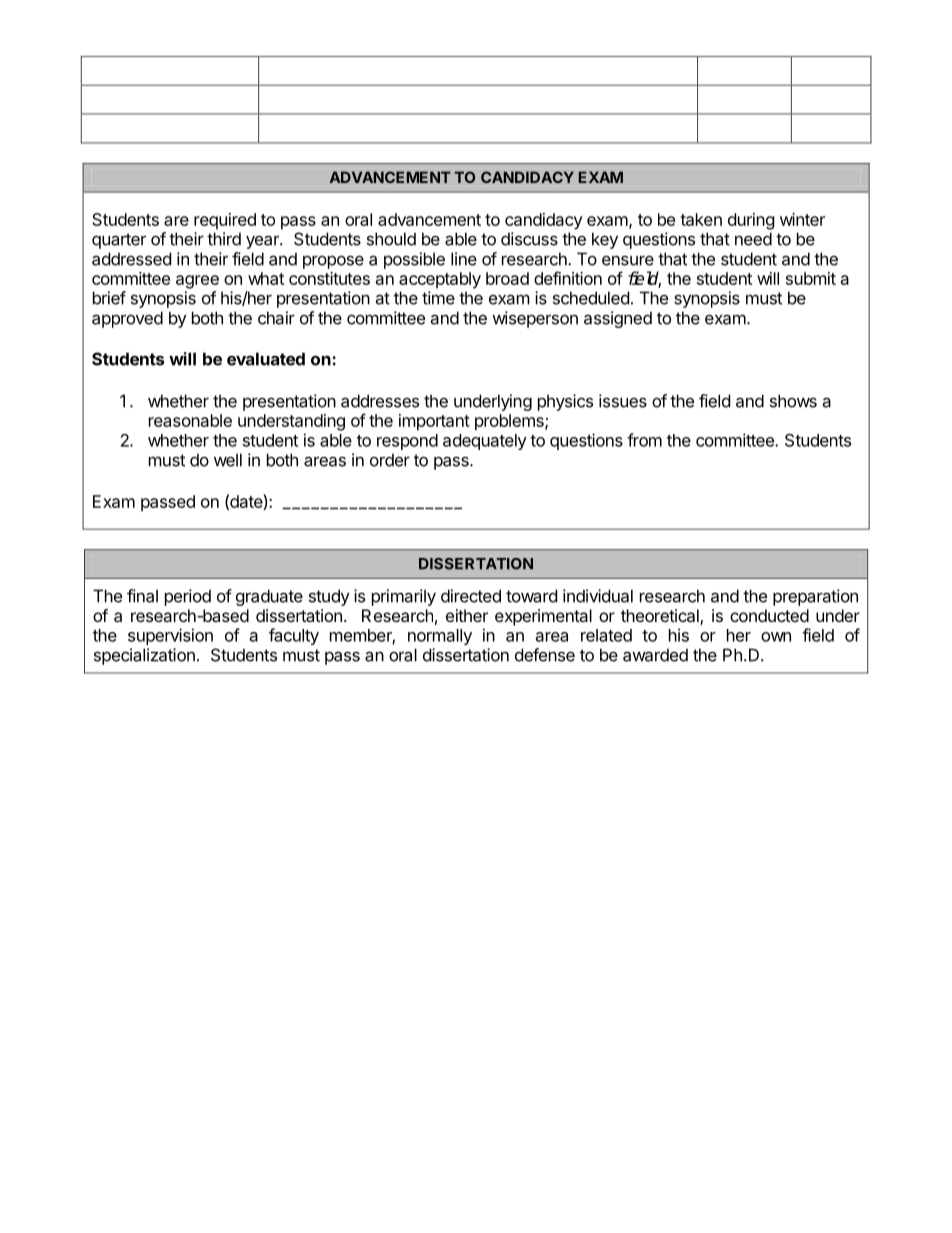 Image resolution: width=952 pixels, height=1233 pixels. What do you see at coordinates (224, 239) in the page?
I see `third` at bounding box center [224, 239].
